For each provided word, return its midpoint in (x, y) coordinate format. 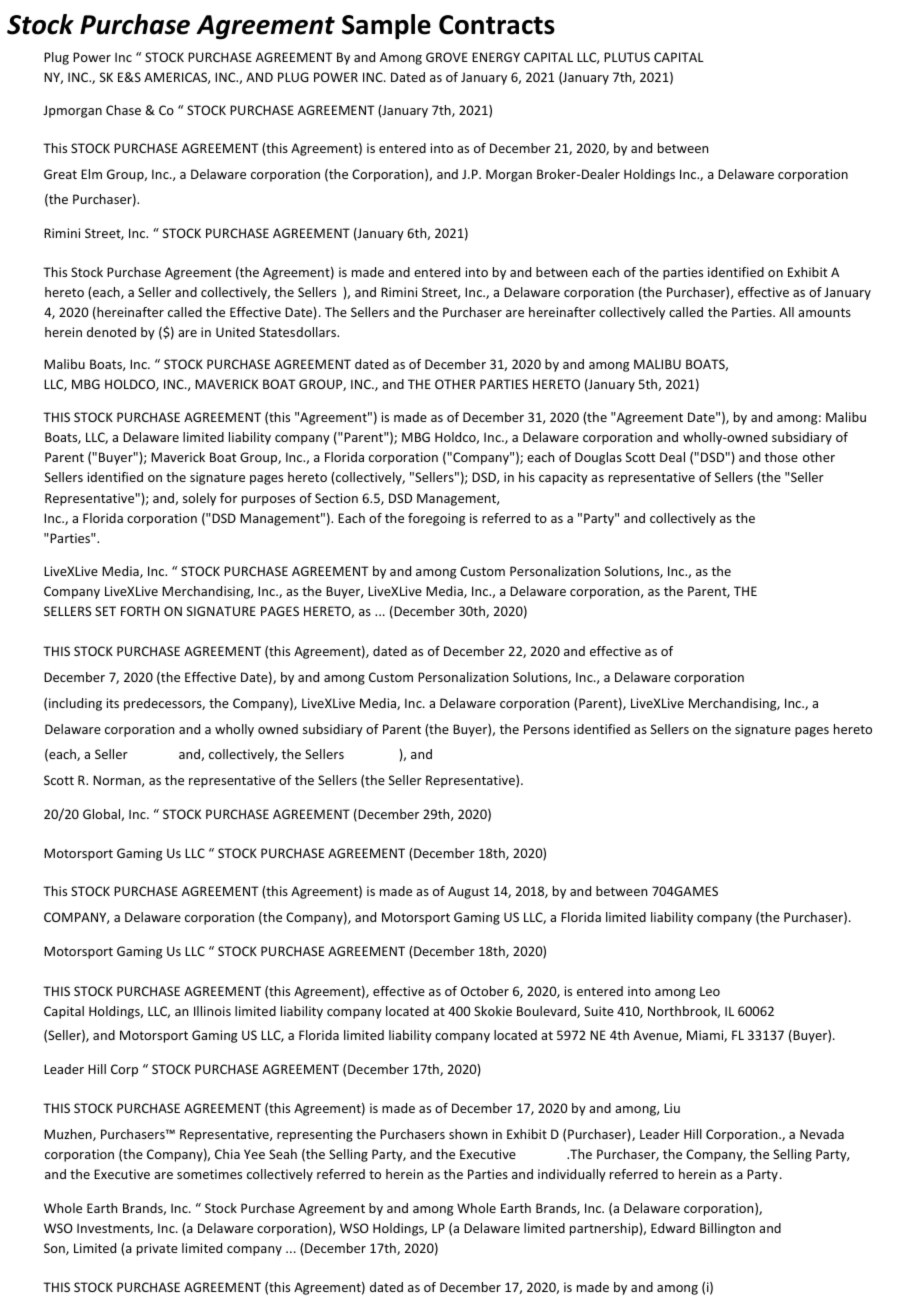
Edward (673, 1228)
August (468, 892)
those (781, 457)
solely (199, 499)
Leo (710, 991)
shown (468, 1134)
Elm (91, 174)
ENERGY (496, 57)
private (157, 1249)
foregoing (436, 519)
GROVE (447, 57)
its (112, 703)
